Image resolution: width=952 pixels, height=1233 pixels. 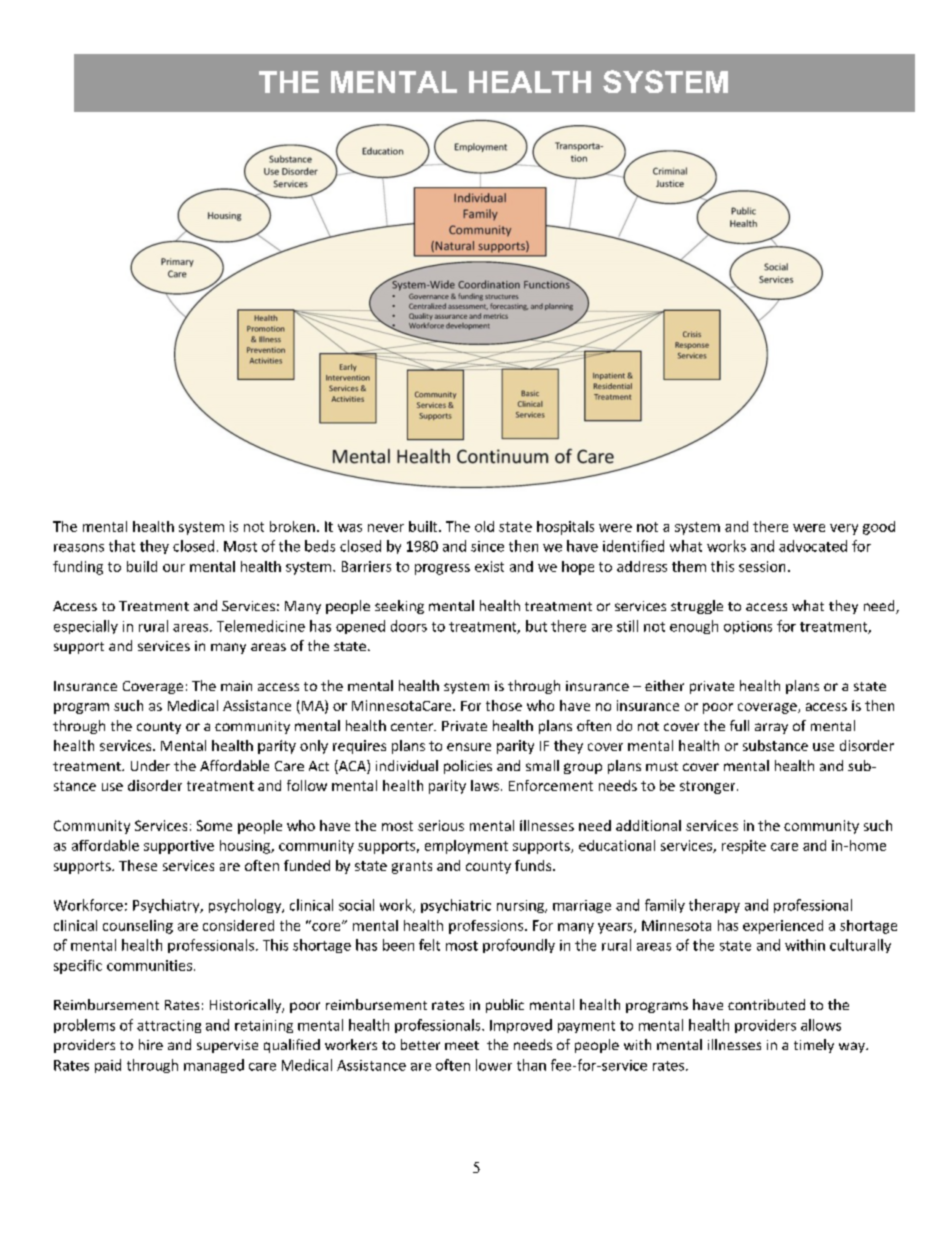 What do you see at coordinates (485, 785) in the screenshot?
I see `laws` at bounding box center [485, 785].
